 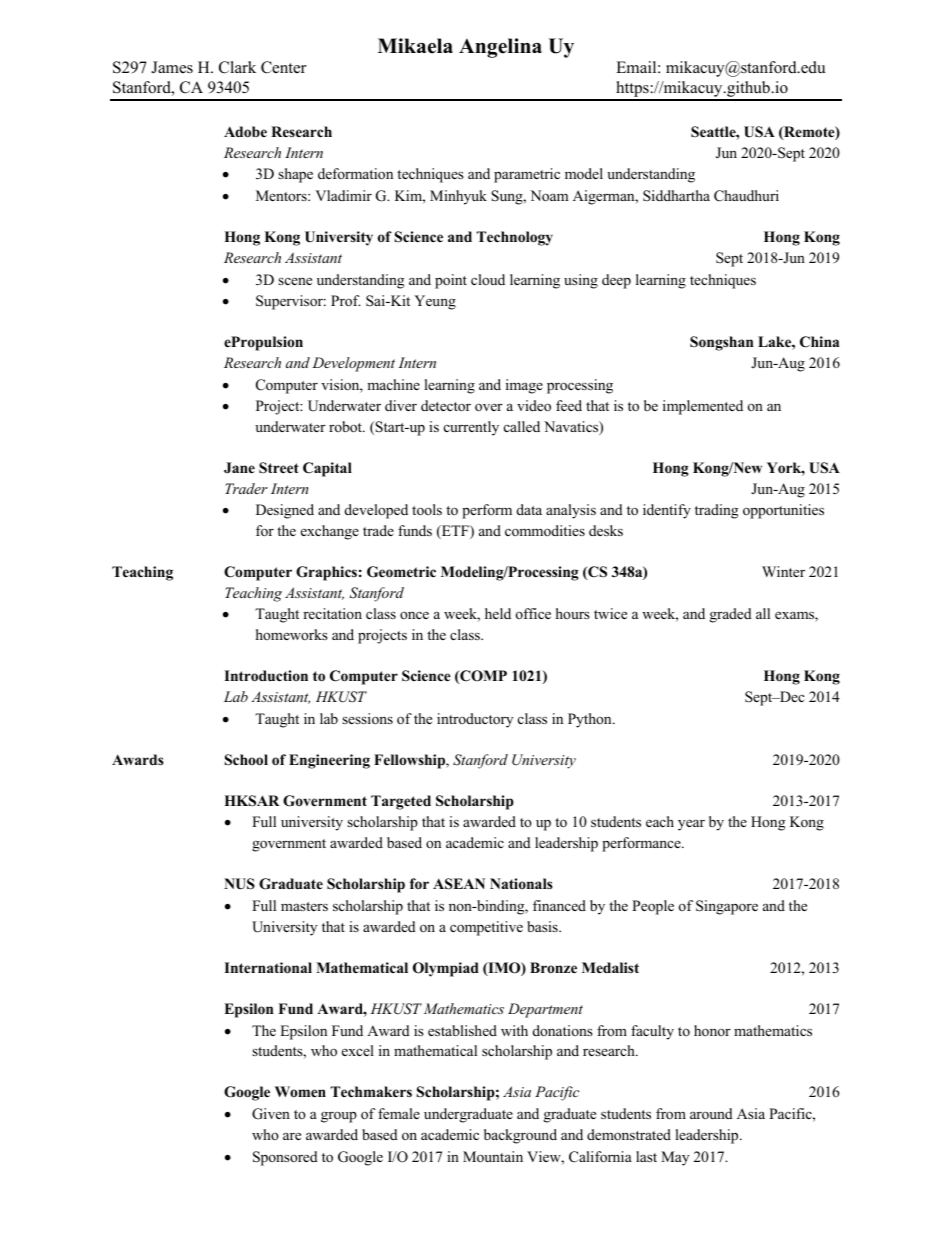 What do you see at coordinates (326, 573) in the screenshot?
I see `Graphics` at bounding box center [326, 573].
